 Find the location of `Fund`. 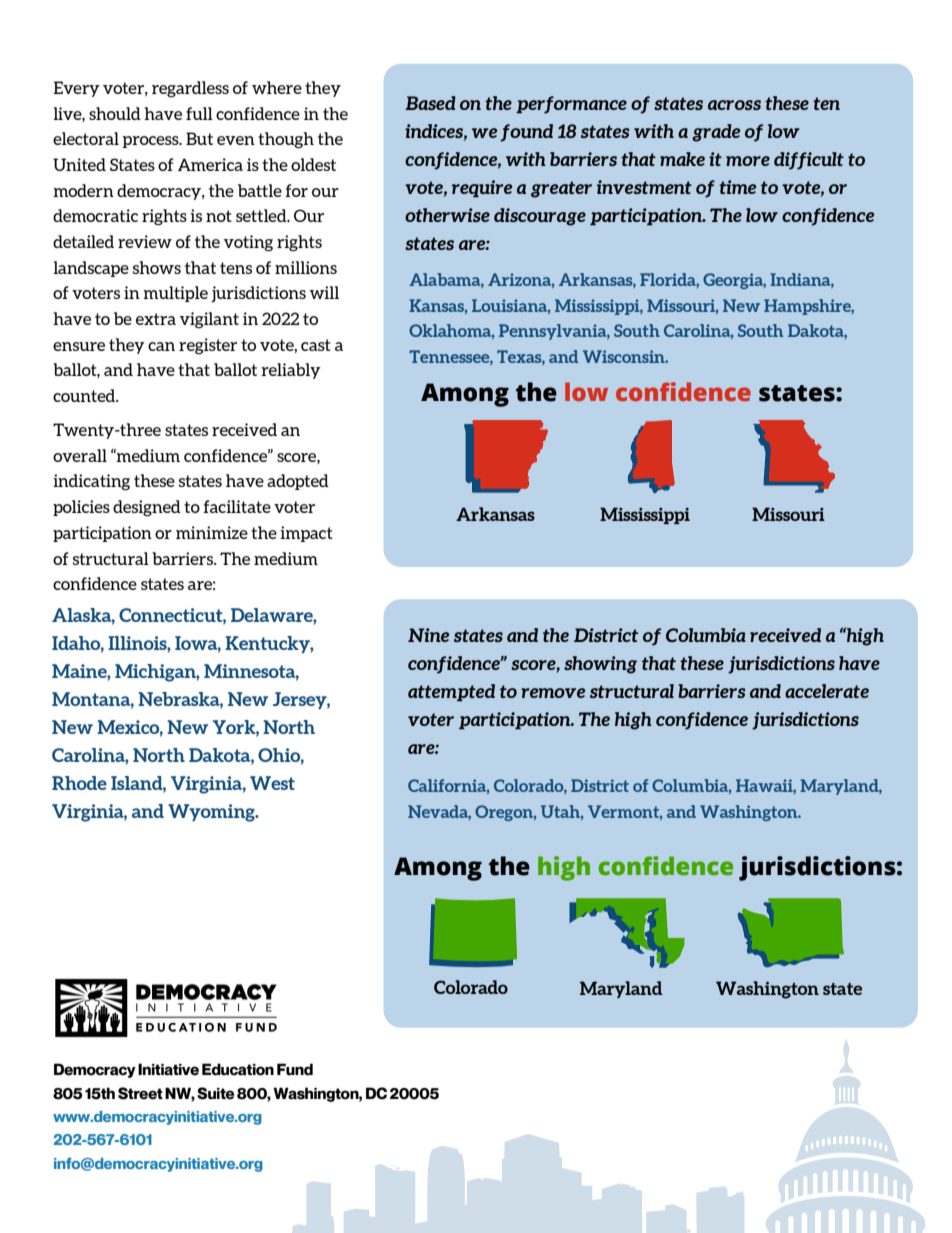

Fund is located at coordinates (295, 1069).
